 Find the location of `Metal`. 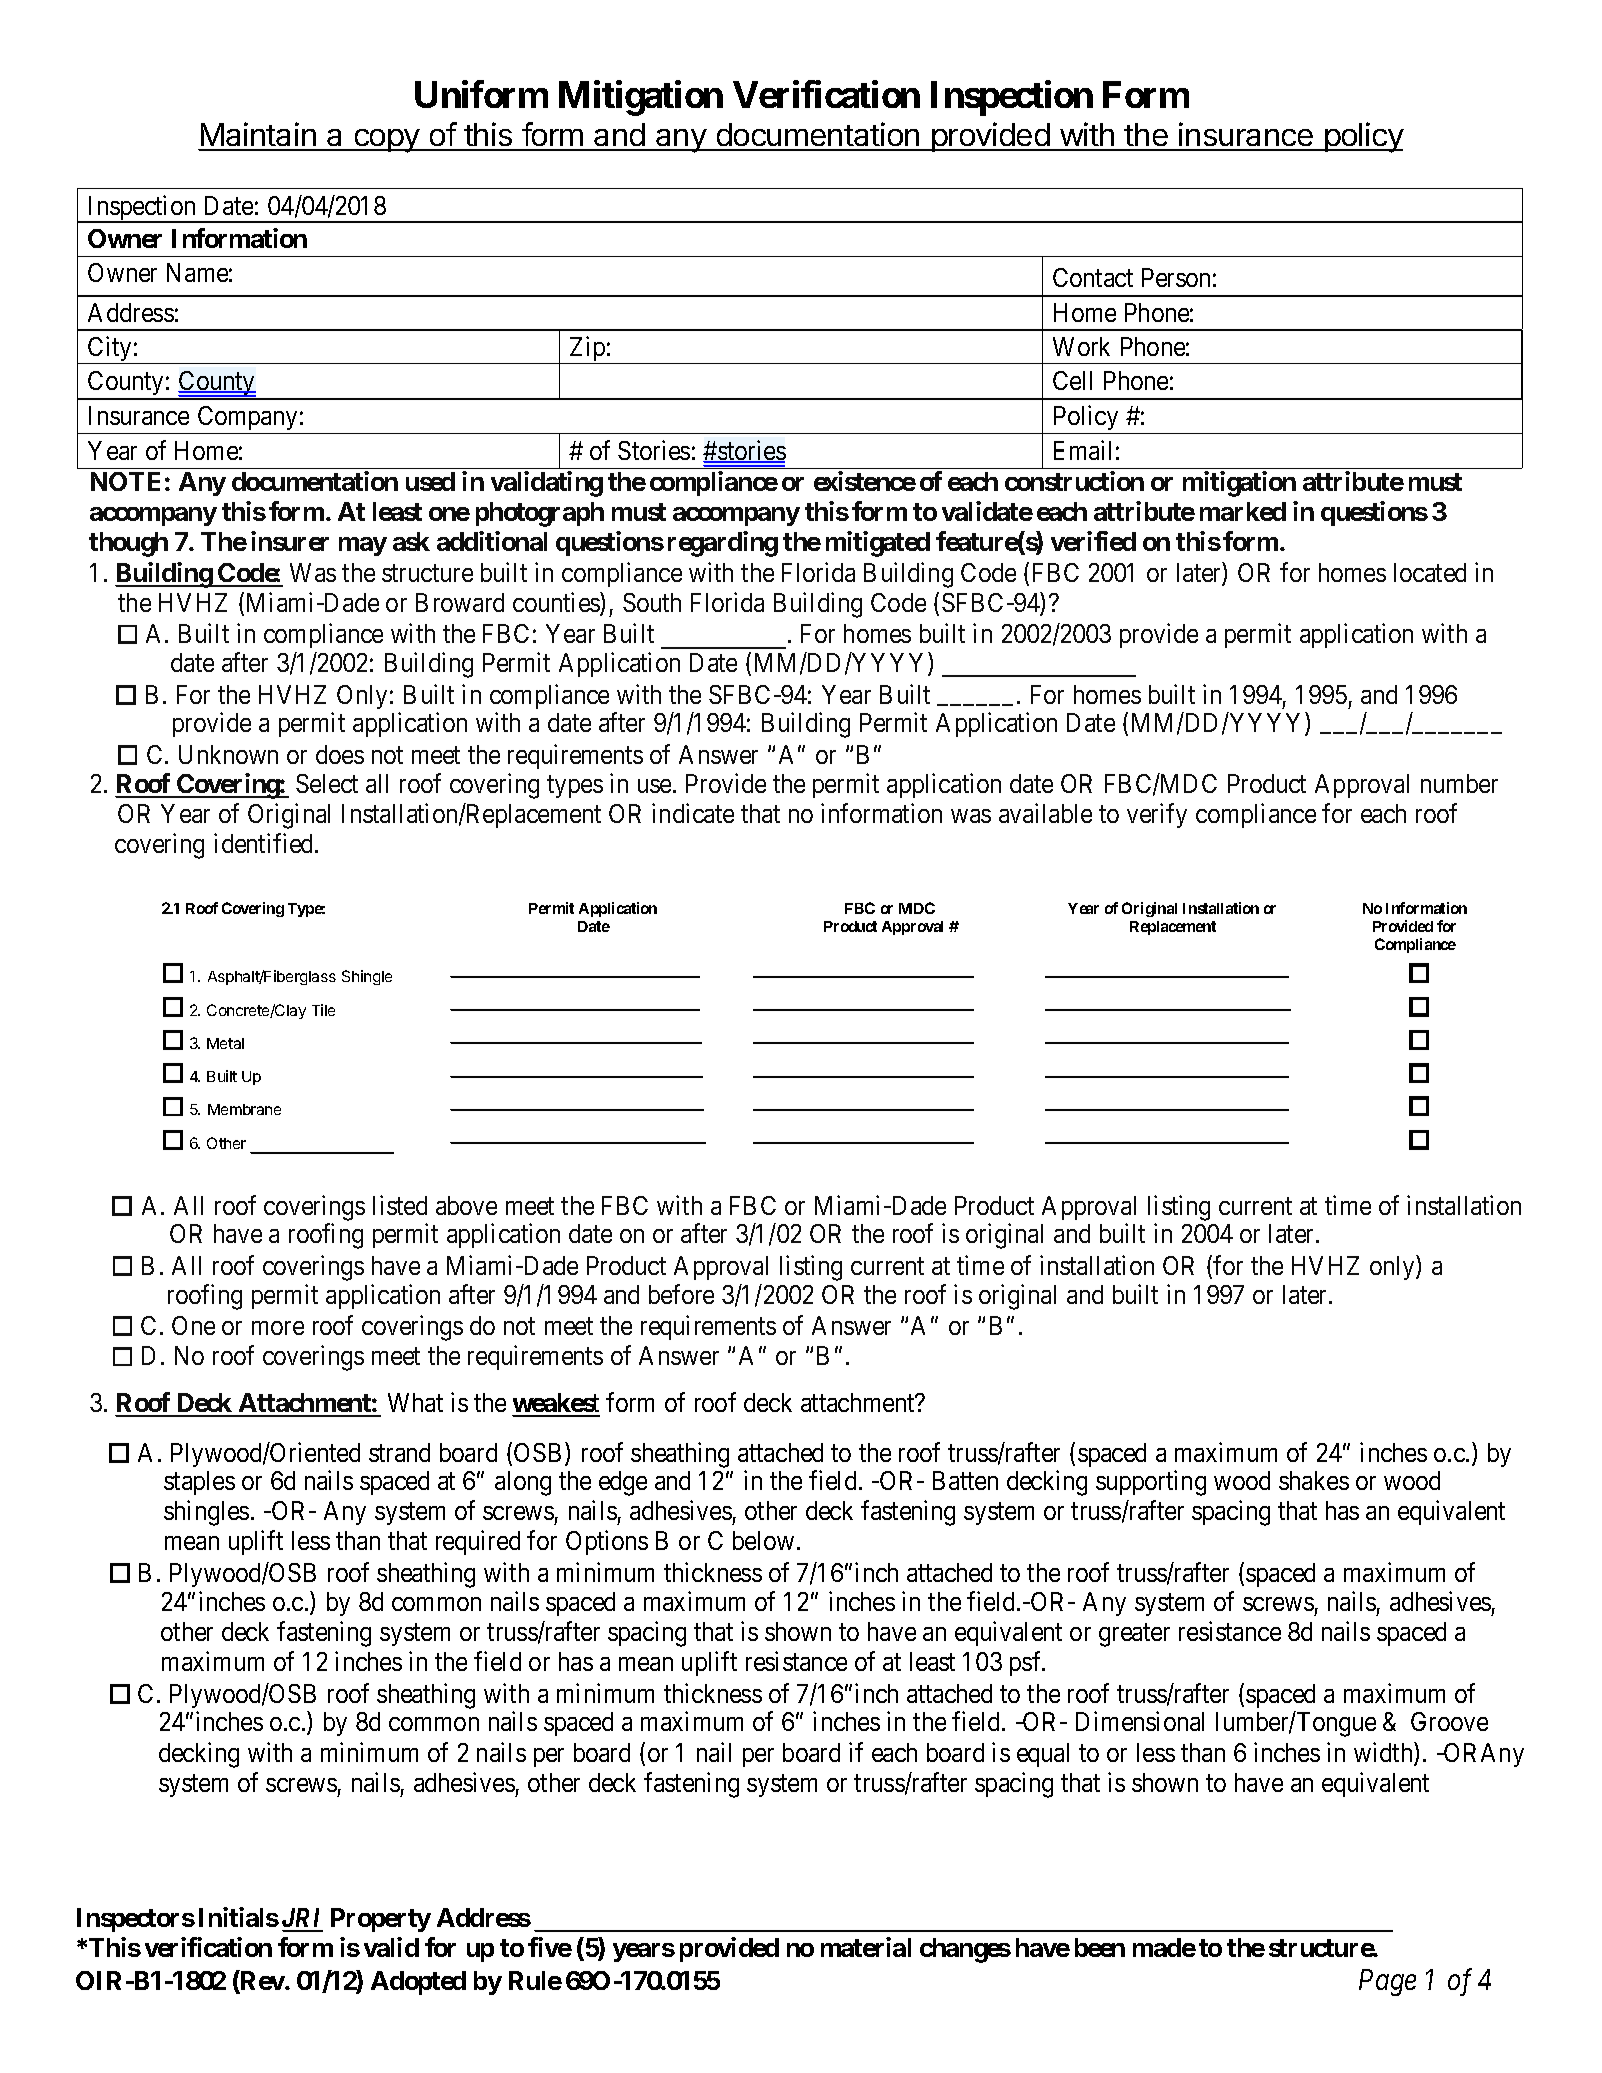

Metal is located at coordinates (225, 1043).
